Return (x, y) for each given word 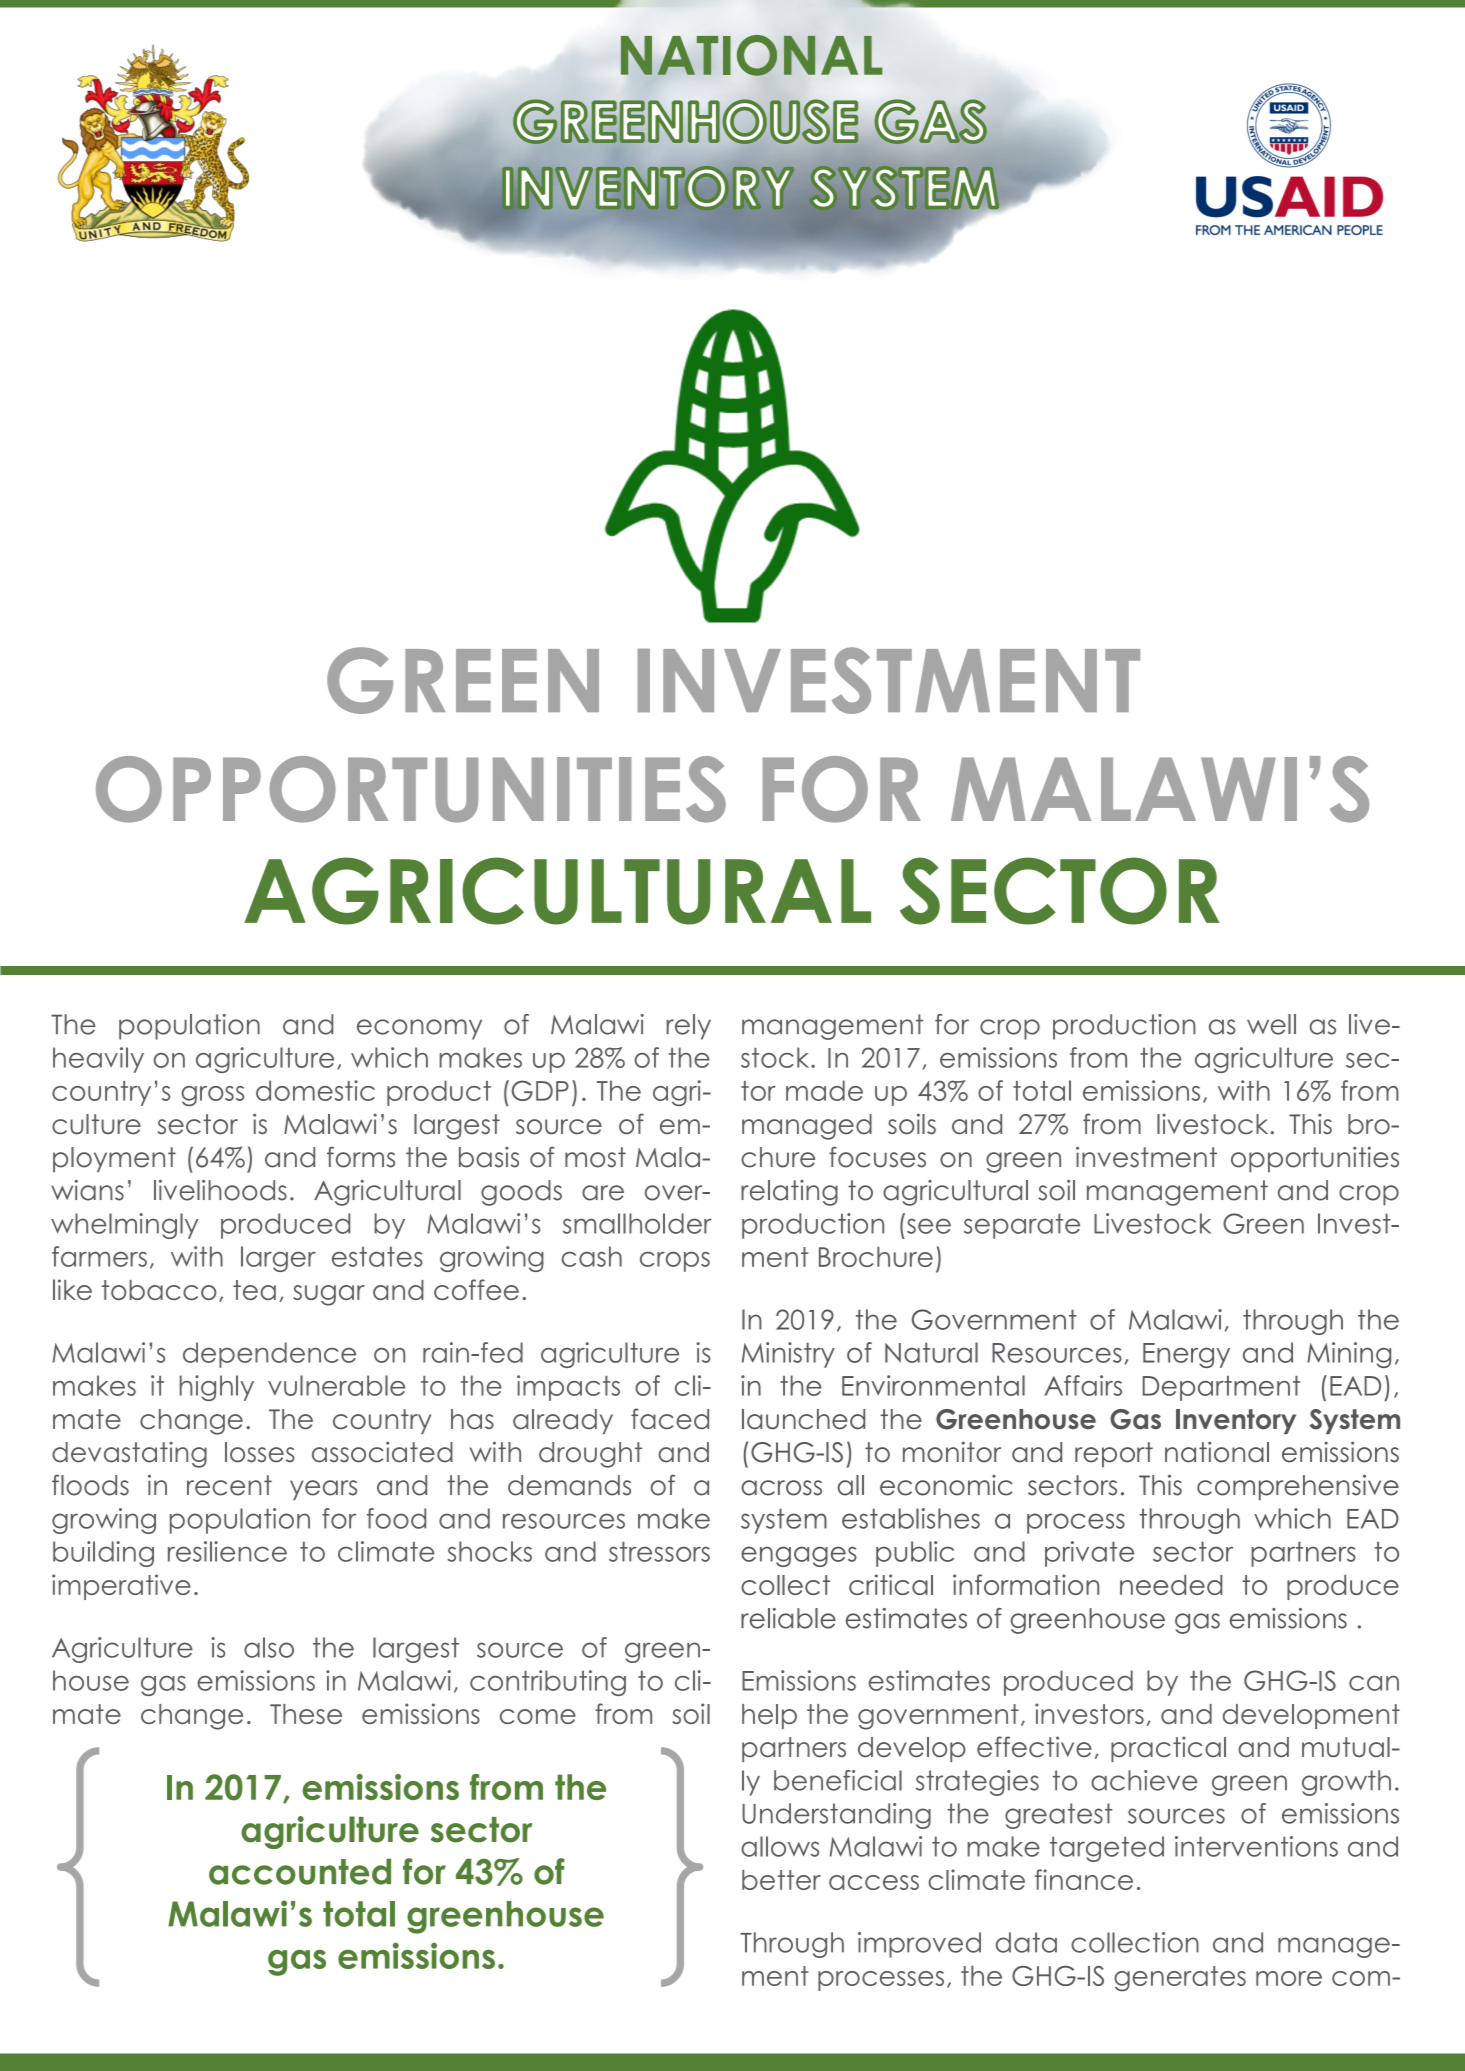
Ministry (788, 1355)
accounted (300, 1872)
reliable (788, 1618)
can (1374, 1683)
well (1271, 1024)
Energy (1186, 1355)
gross (212, 1096)
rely (689, 1027)
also (269, 1647)
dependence (269, 1355)
